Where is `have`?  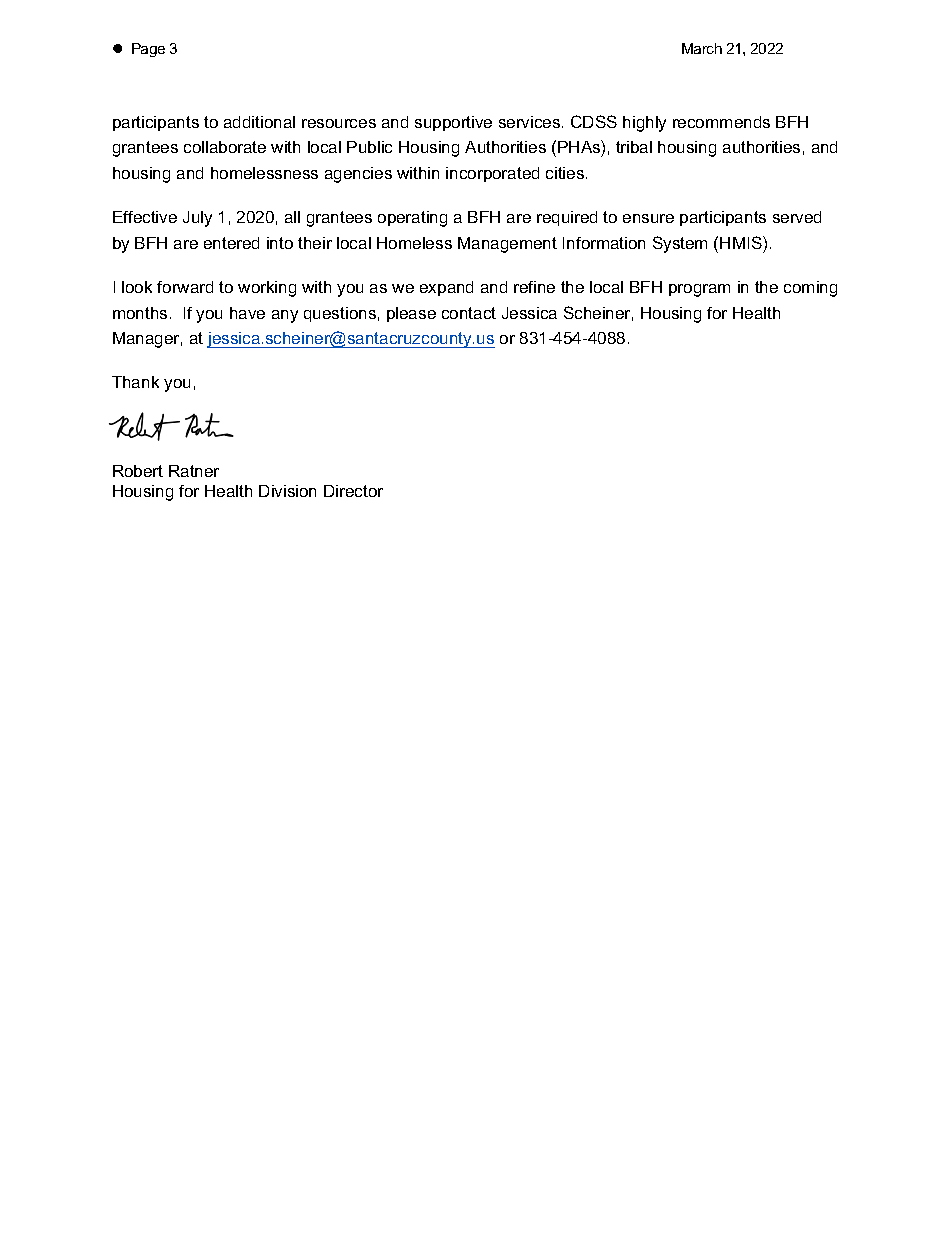
have is located at coordinates (247, 313).
